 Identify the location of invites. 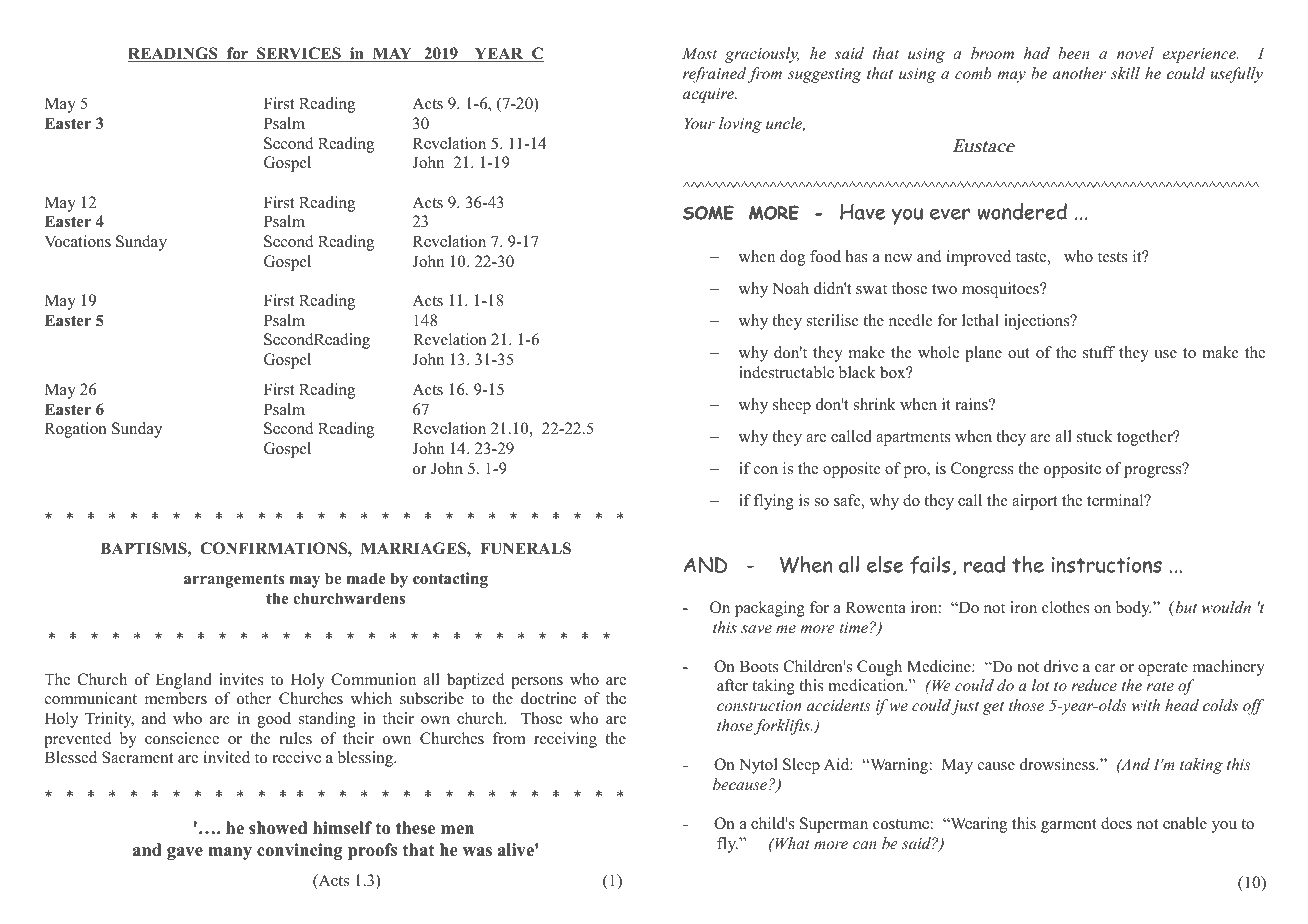
(241, 679).
